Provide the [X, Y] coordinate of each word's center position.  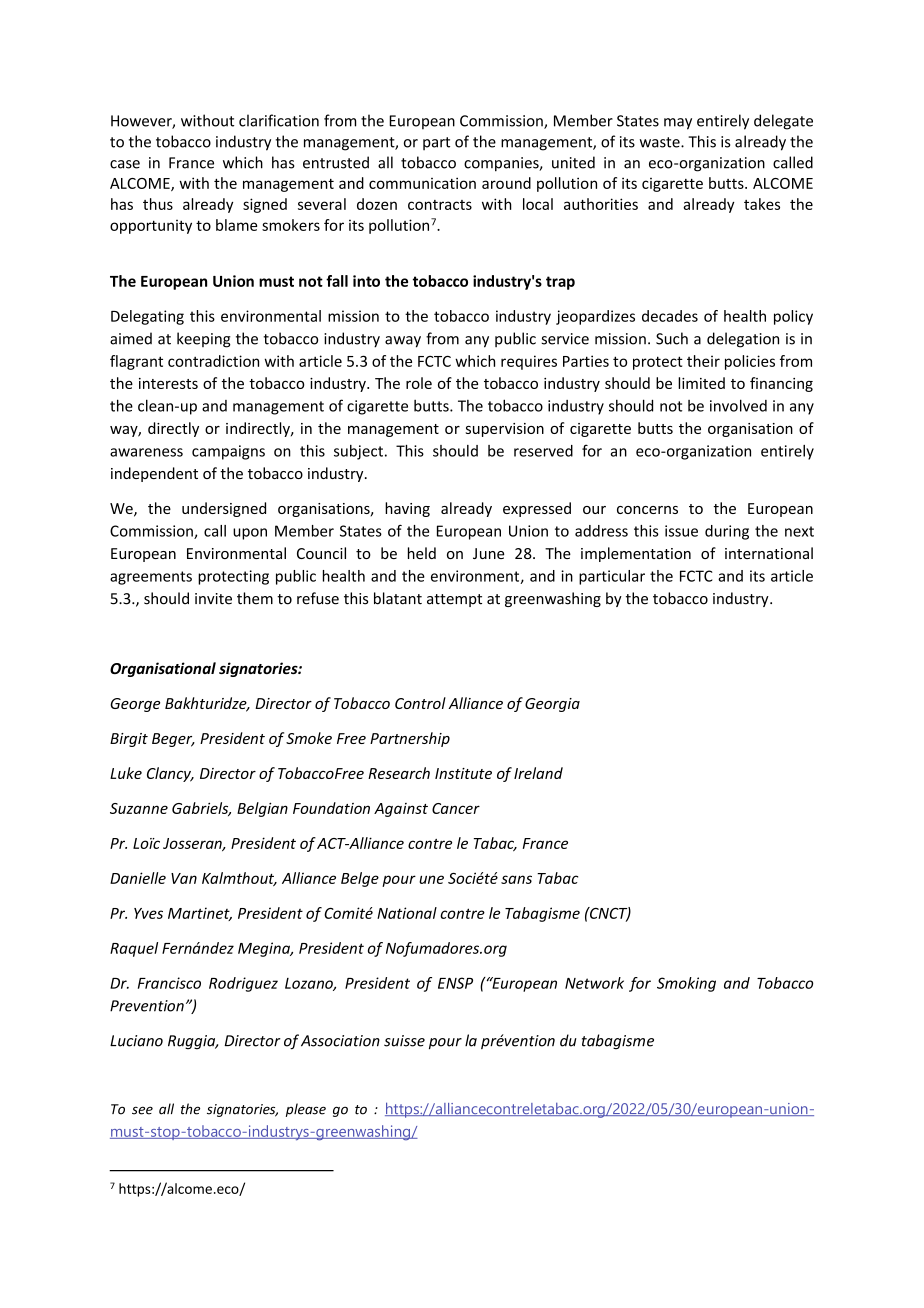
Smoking [686, 984]
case [125, 164]
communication [422, 183]
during [727, 532]
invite [213, 599]
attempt [454, 600]
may [678, 124]
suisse [404, 1041]
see [142, 1110]
